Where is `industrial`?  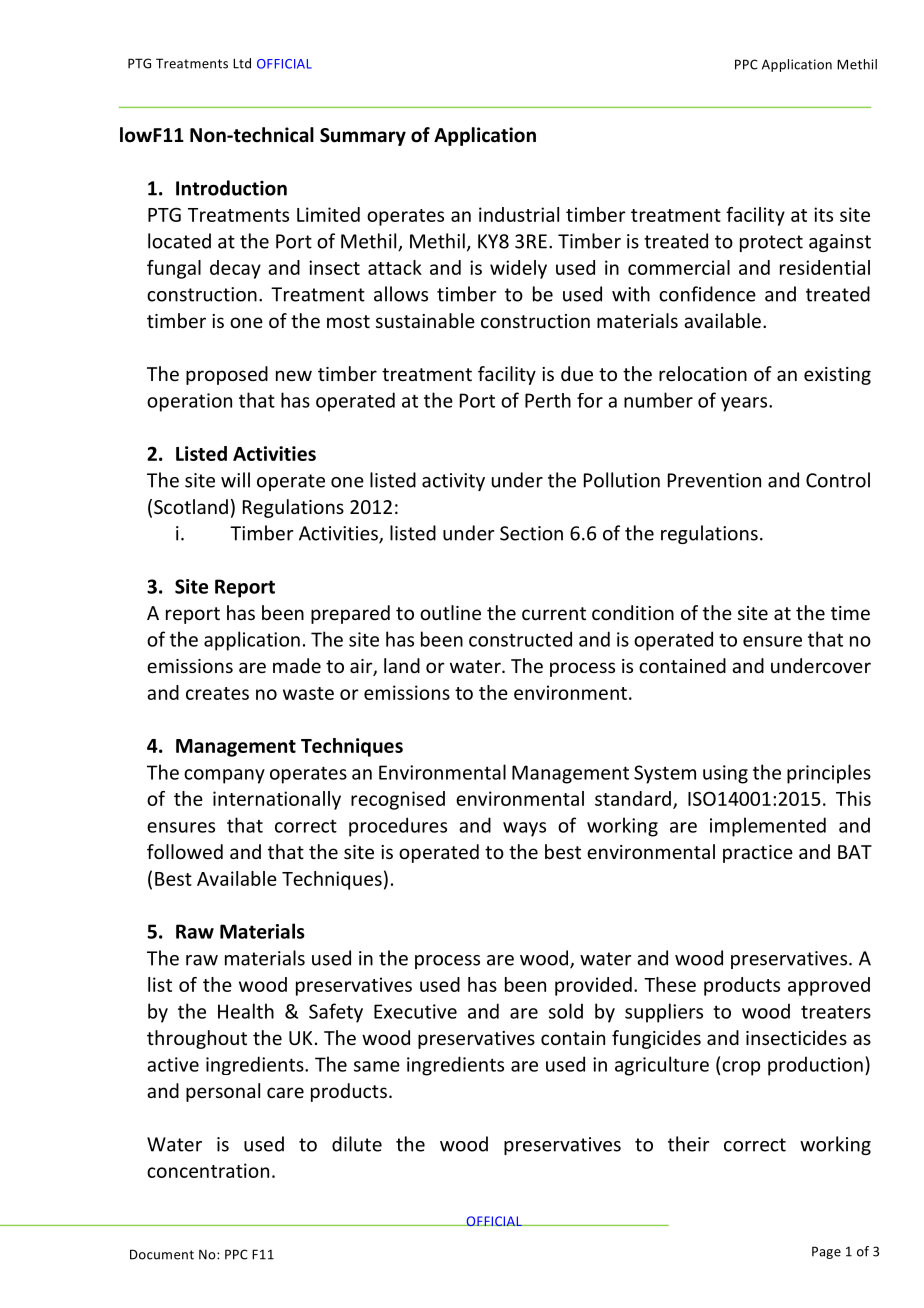 industrial is located at coordinates (519, 214).
